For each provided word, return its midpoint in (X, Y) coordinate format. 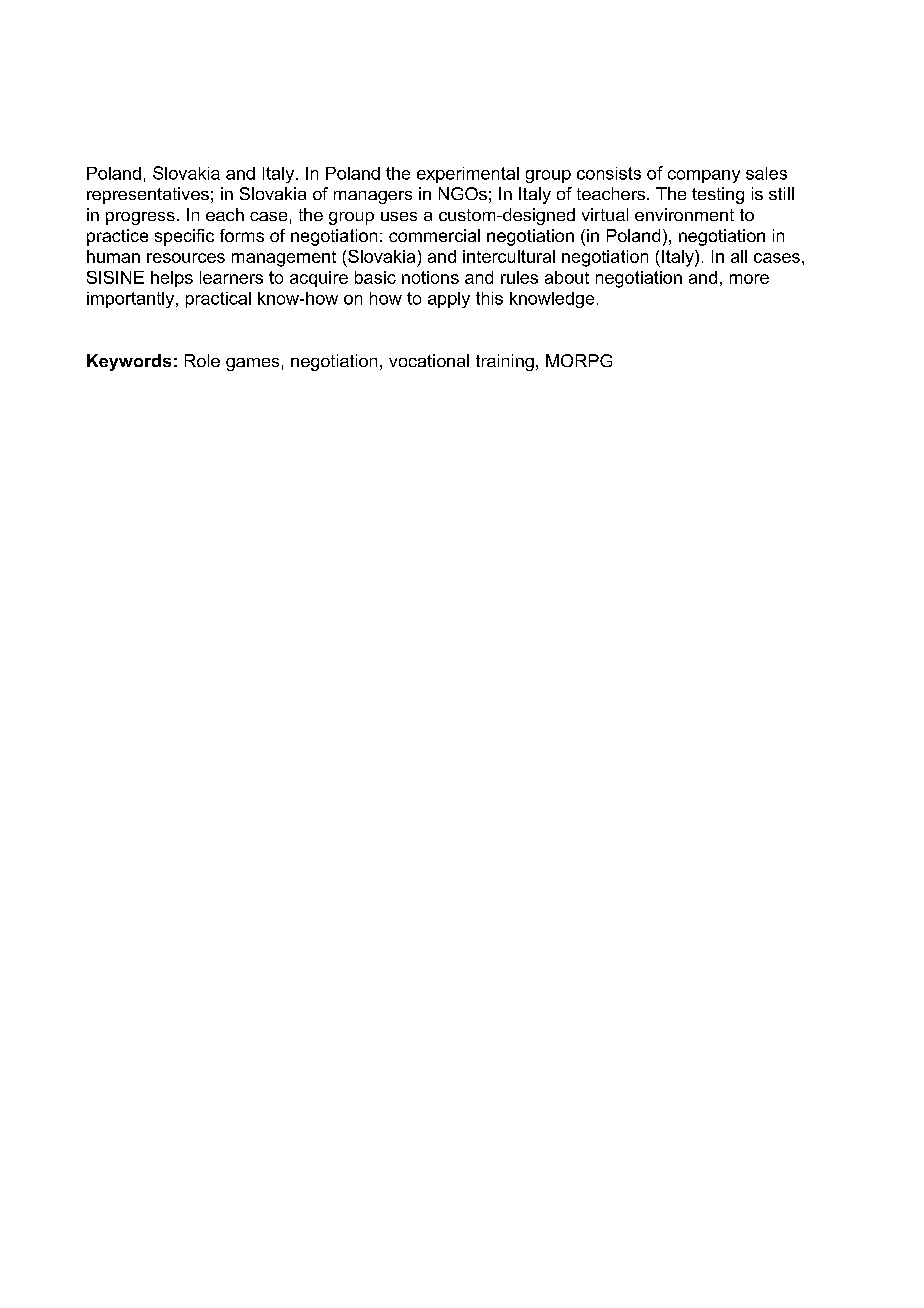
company (704, 176)
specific (184, 237)
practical (218, 300)
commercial (434, 235)
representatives (148, 195)
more (749, 279)
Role (202, 360)
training (505, 362)
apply (449, 300)
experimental (468, 175)
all (739, 256)
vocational (429, 360)
